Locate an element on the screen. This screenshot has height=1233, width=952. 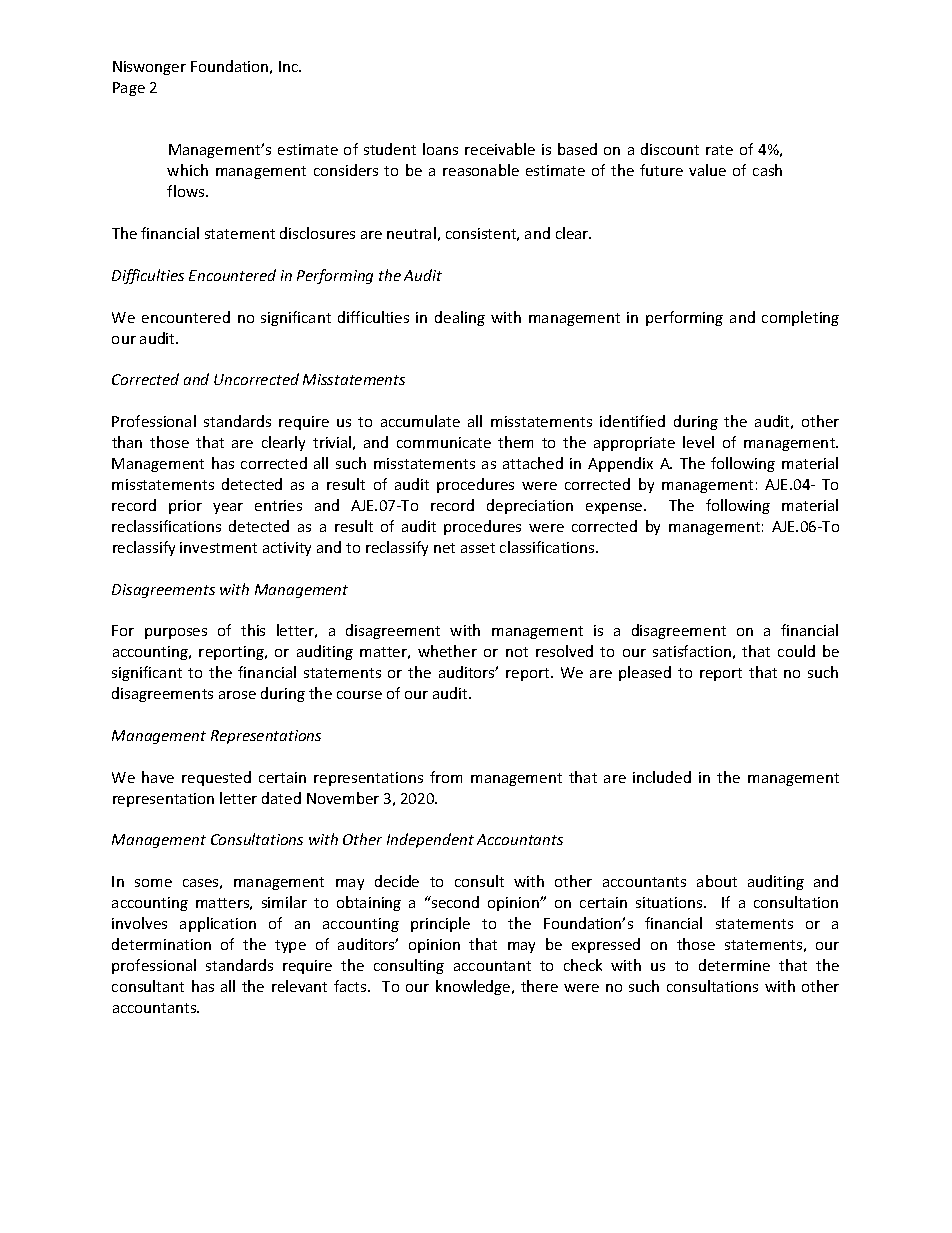
asset is located at coordinates (478, 548).
